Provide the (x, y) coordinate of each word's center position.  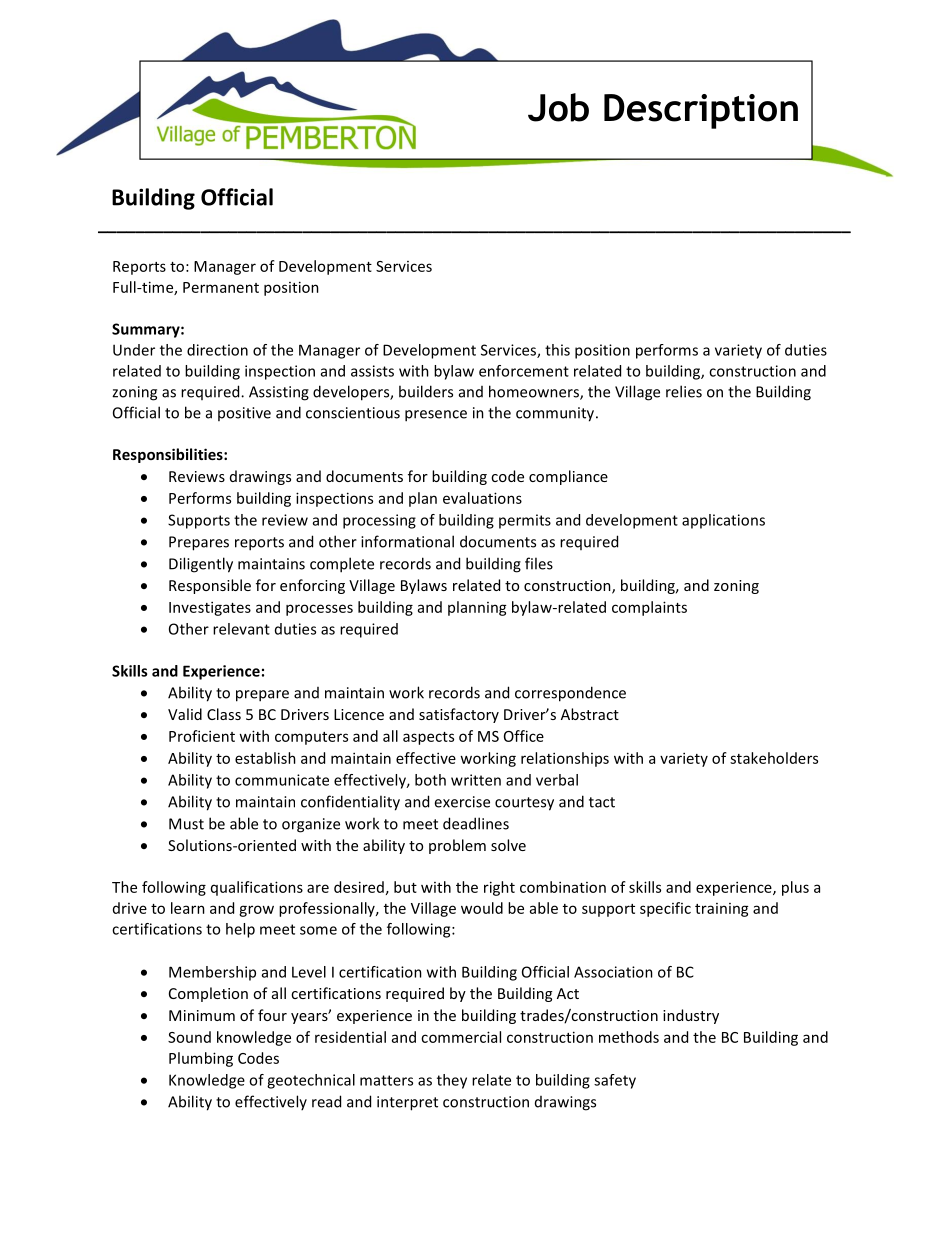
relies (684, 391)
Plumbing (201, 1059)
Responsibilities (169, 455)
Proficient (202, 736)
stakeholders (774, 758)
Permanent (221, 287)
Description (701, 111)
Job (558, 107)
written (476, 780)
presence (436, 416)
